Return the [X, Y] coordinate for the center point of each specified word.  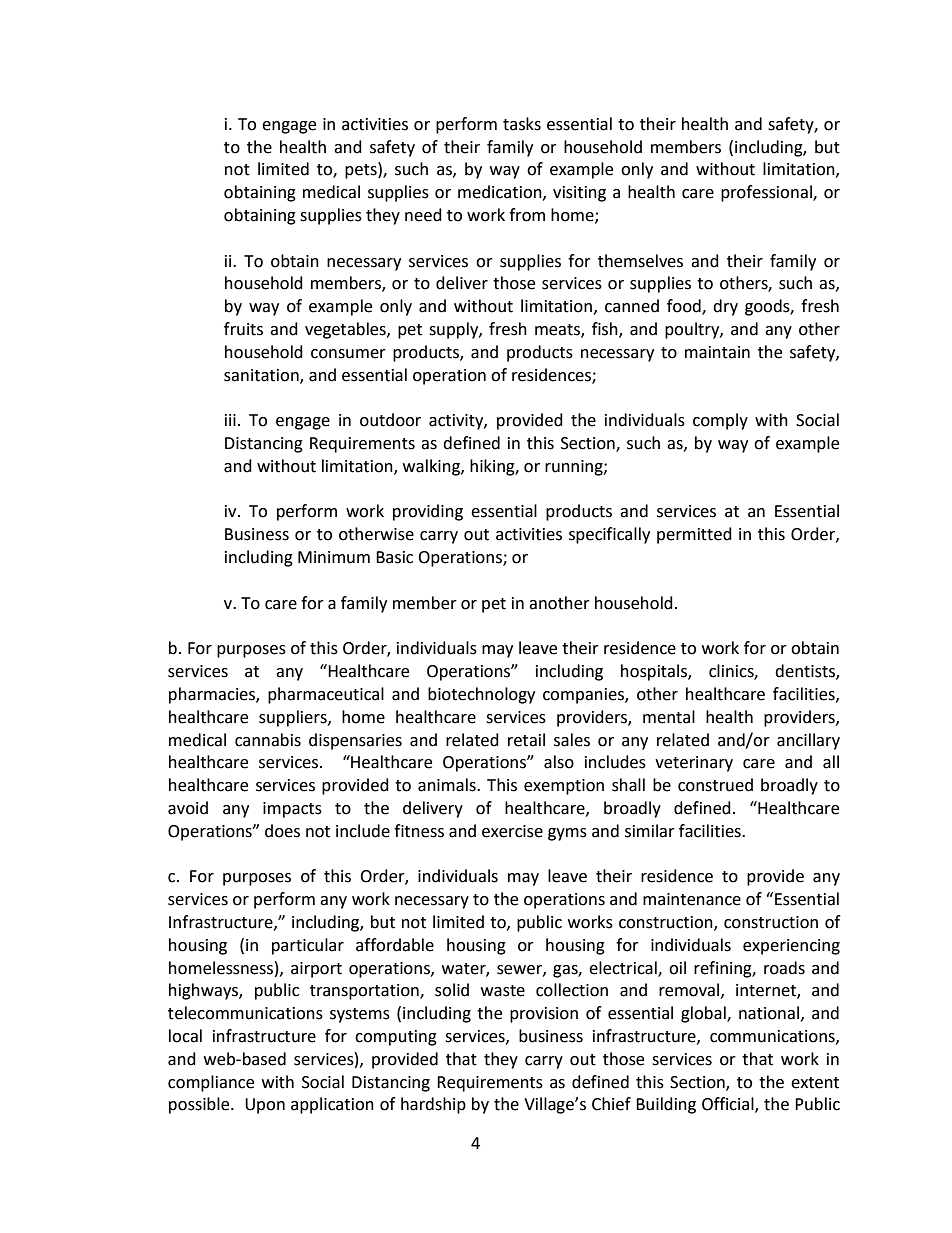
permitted [694, 535]
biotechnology [481, 695]
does [282, 831]
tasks [522, 124]
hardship [433, 1105]
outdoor [390, 420]
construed [715, 785]
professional [767, 193]
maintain [717, 352]
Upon [265, 1106]
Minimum [334, 557]
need [423, 215]
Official [729, 1105]
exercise [512, 831]
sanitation [262, 376]
